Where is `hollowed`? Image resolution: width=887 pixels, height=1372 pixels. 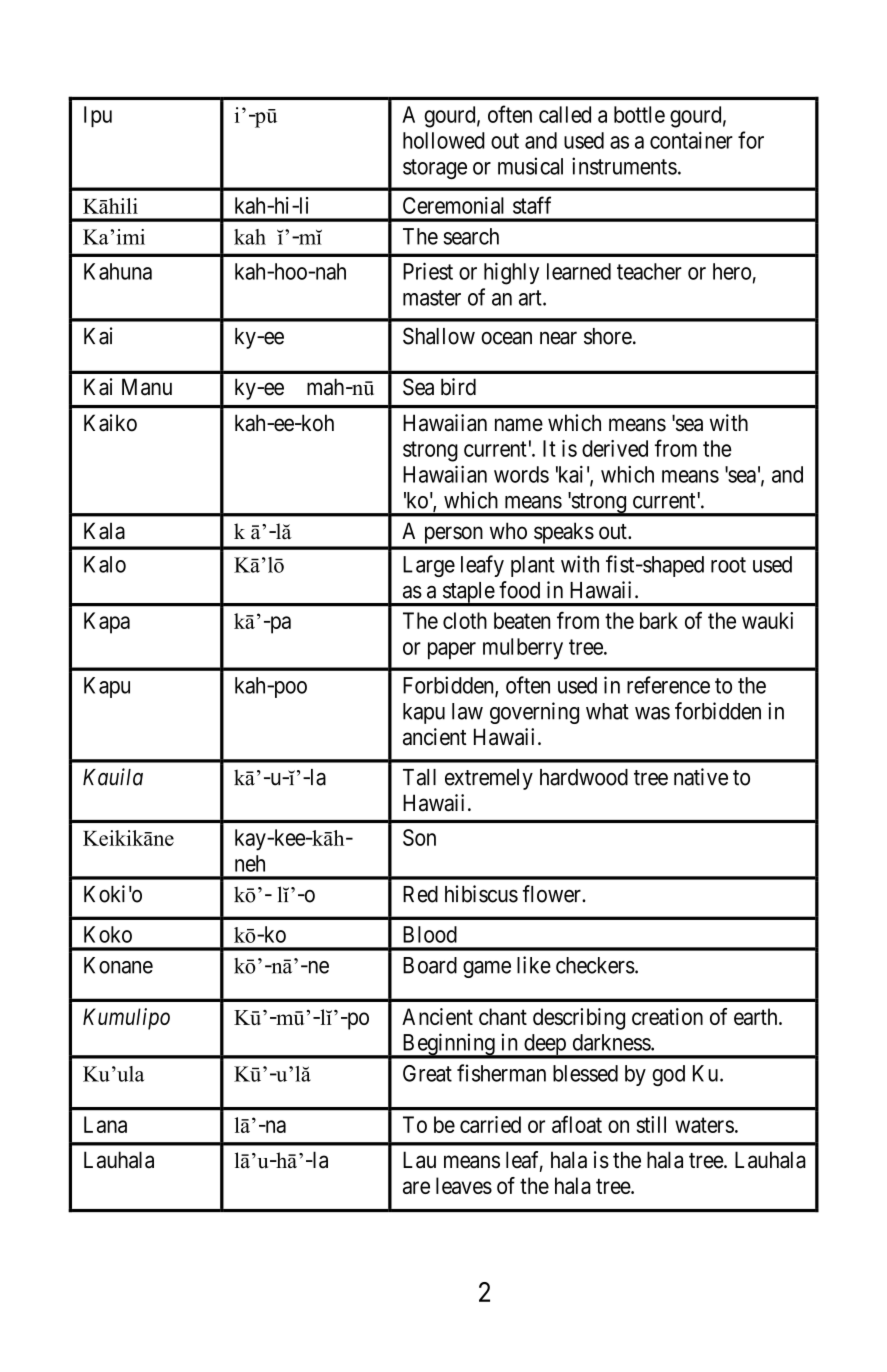 hollowed is located at coordinates (444, 140).
